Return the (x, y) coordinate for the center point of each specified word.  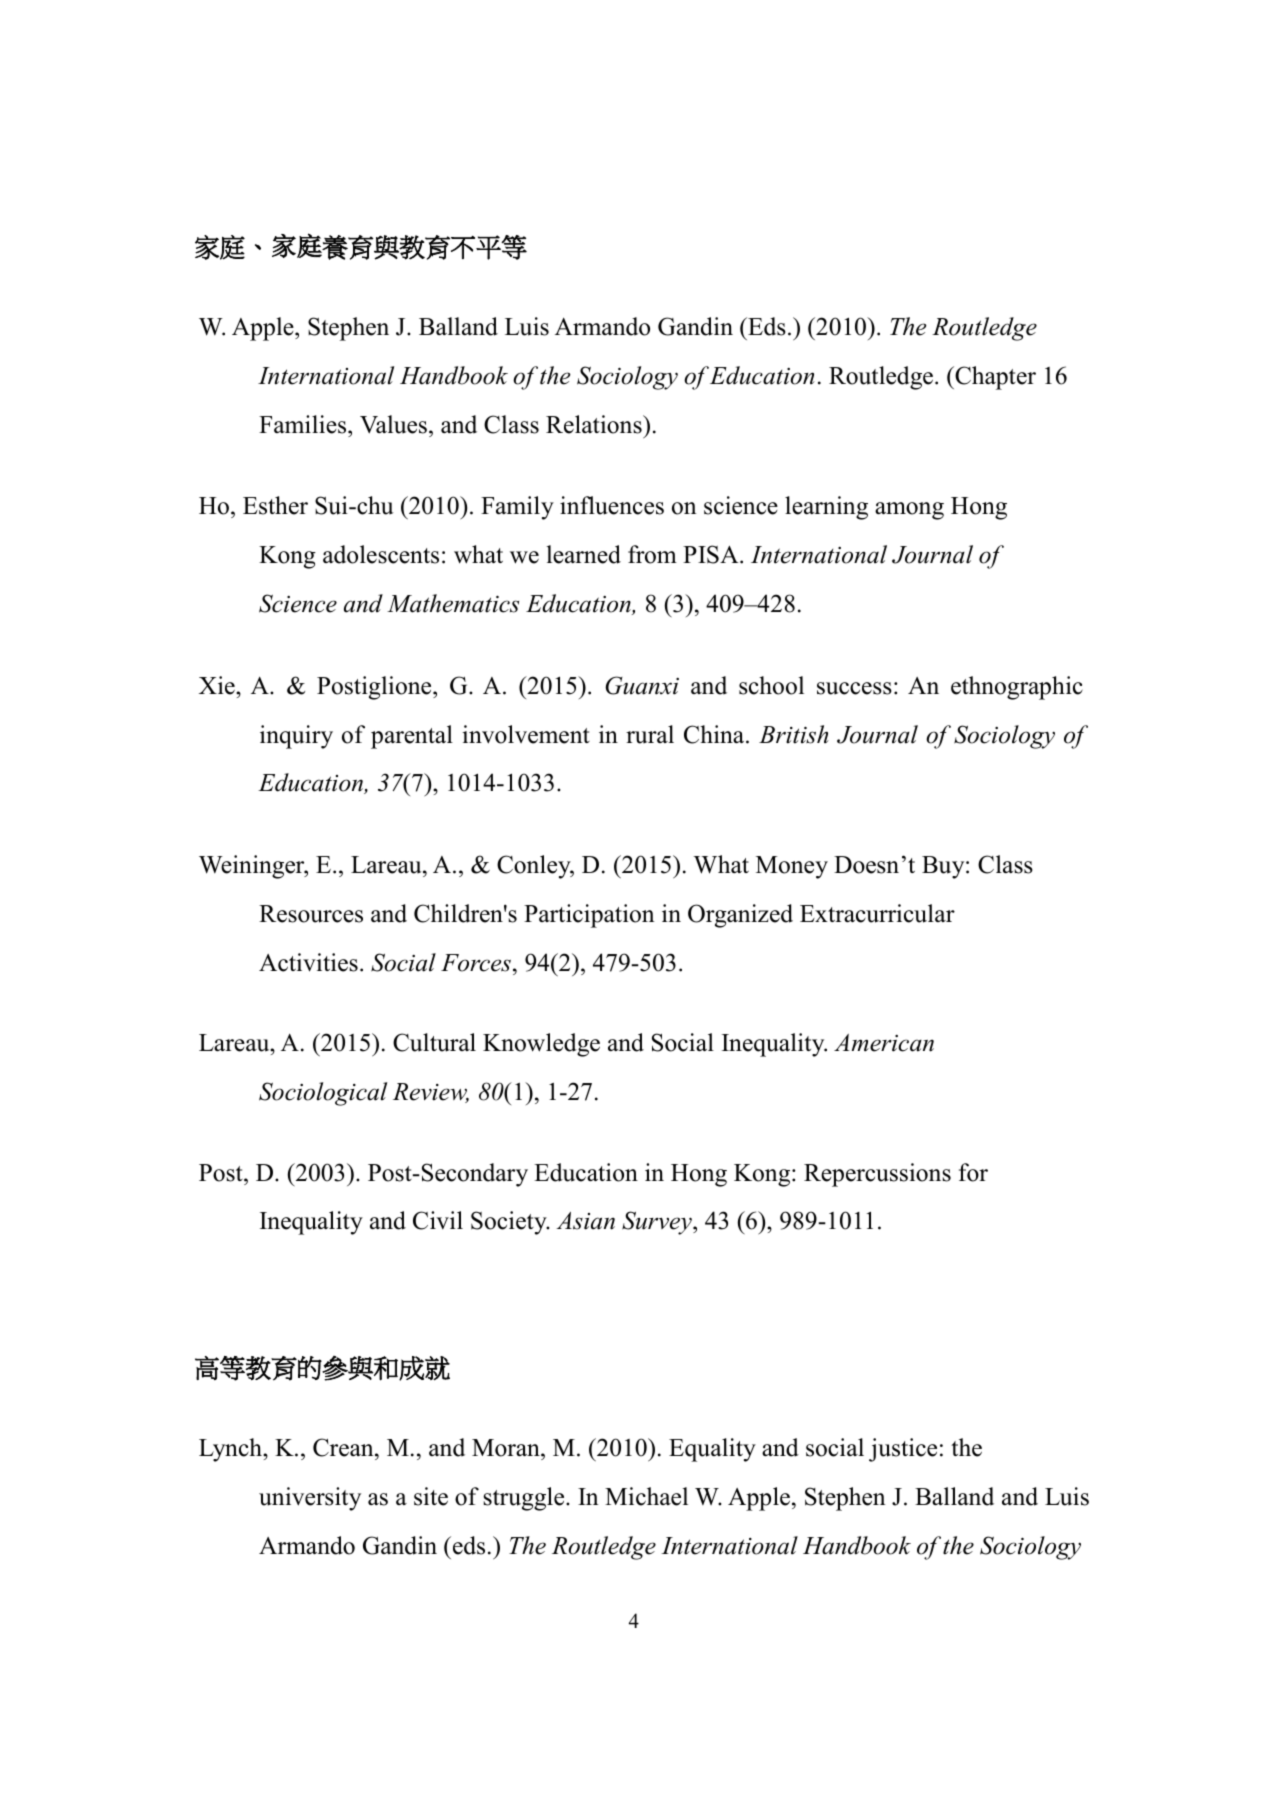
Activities (308, 962)
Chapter (994, 378)
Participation (589, 916)
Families (304, 424)
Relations (595, 424)
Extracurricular (877, 913)
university (310, 1499)
